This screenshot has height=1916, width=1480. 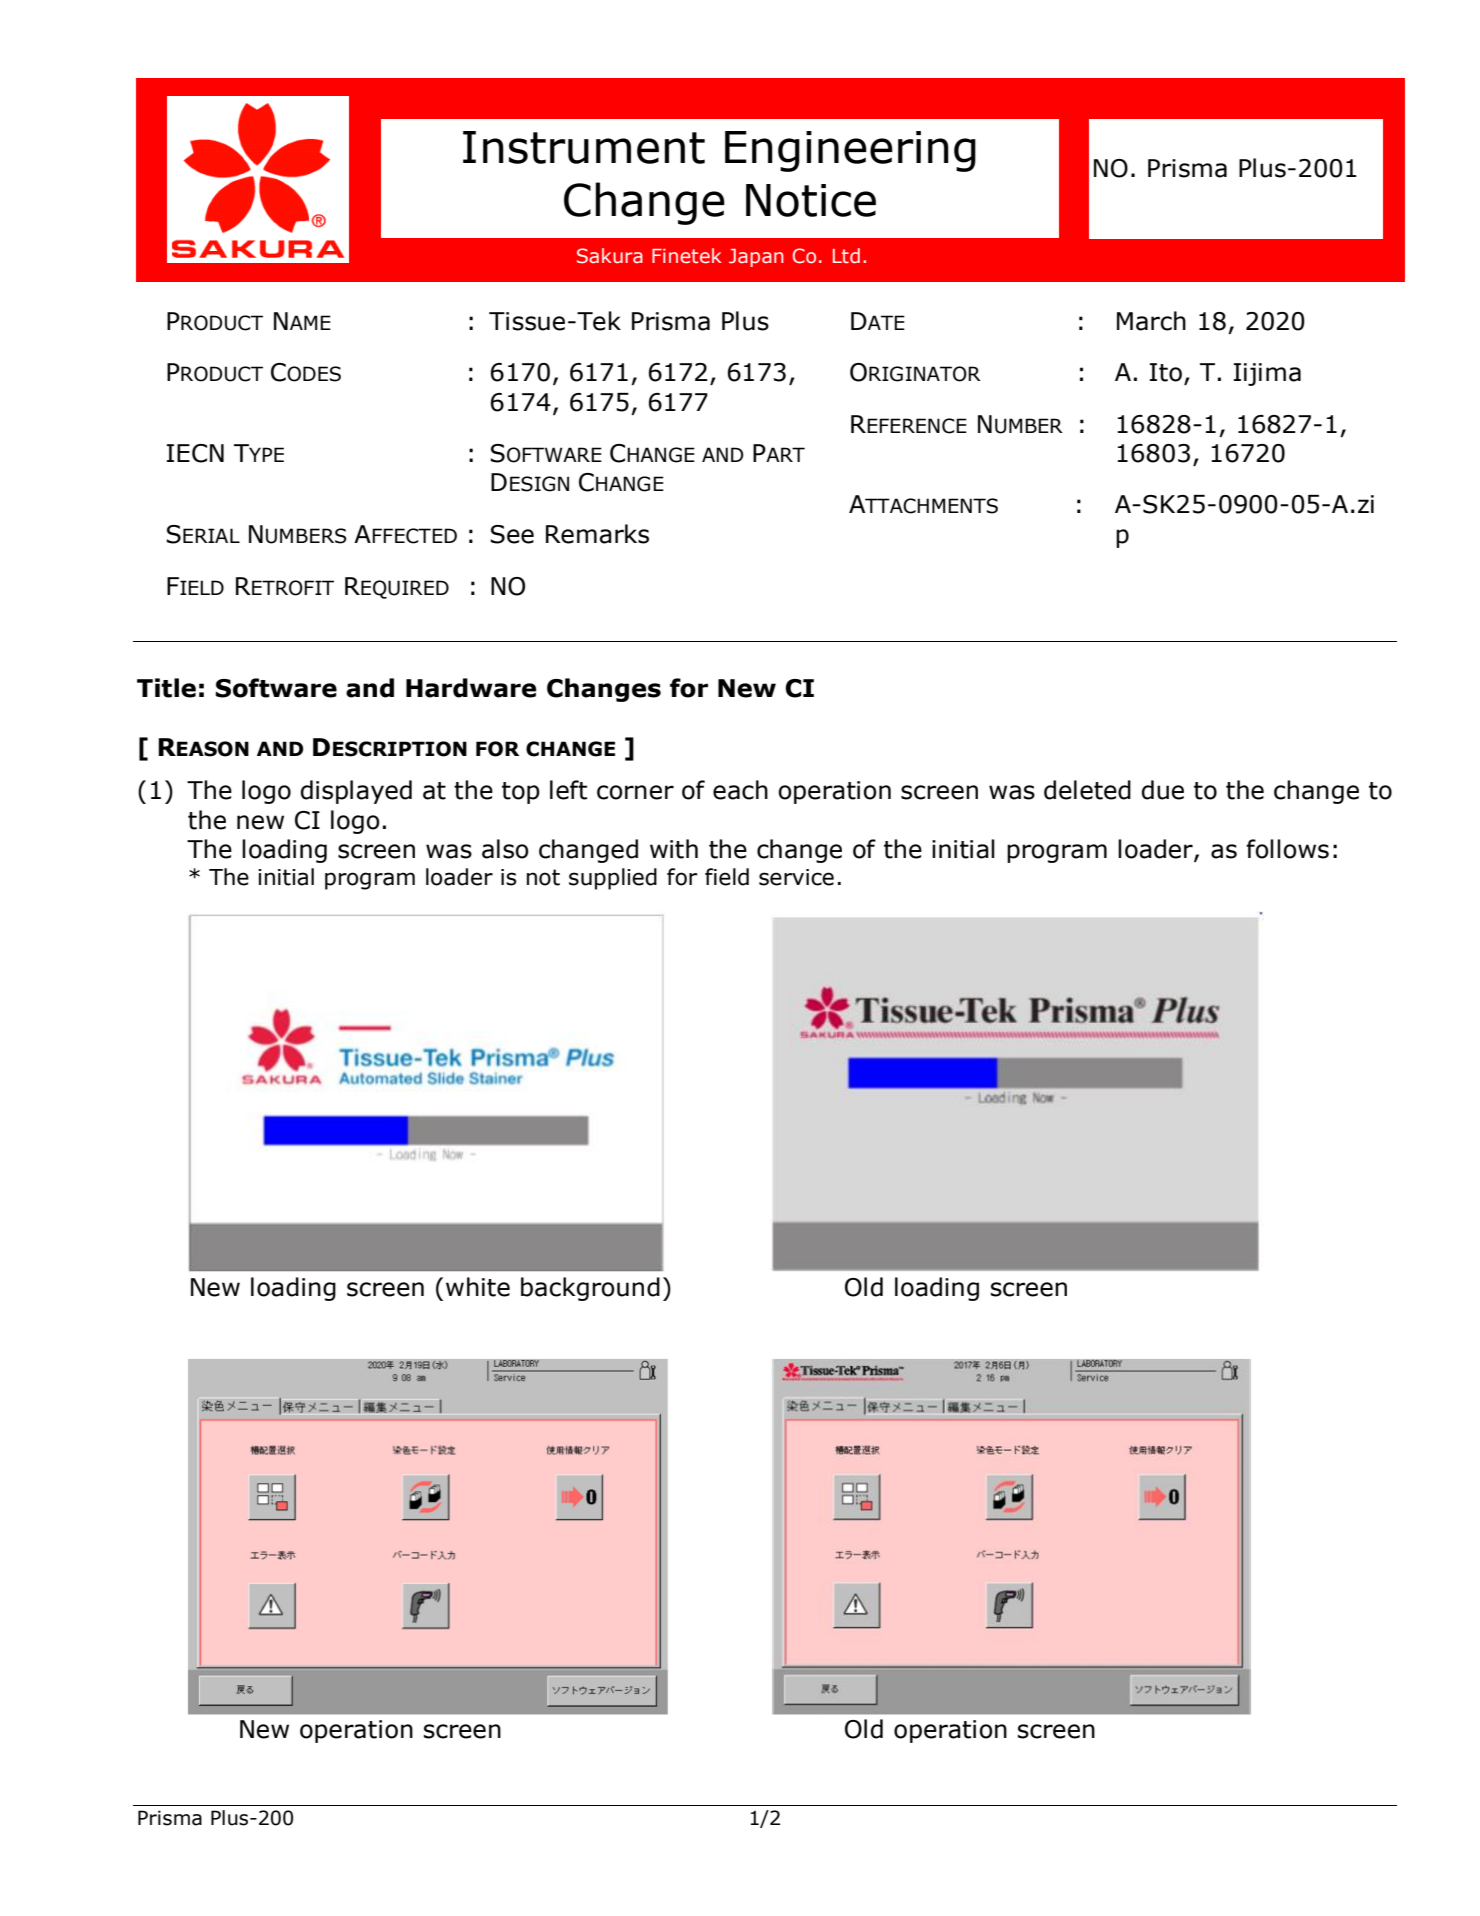 I want to click on Instrument, so click(x=584, y=147).
